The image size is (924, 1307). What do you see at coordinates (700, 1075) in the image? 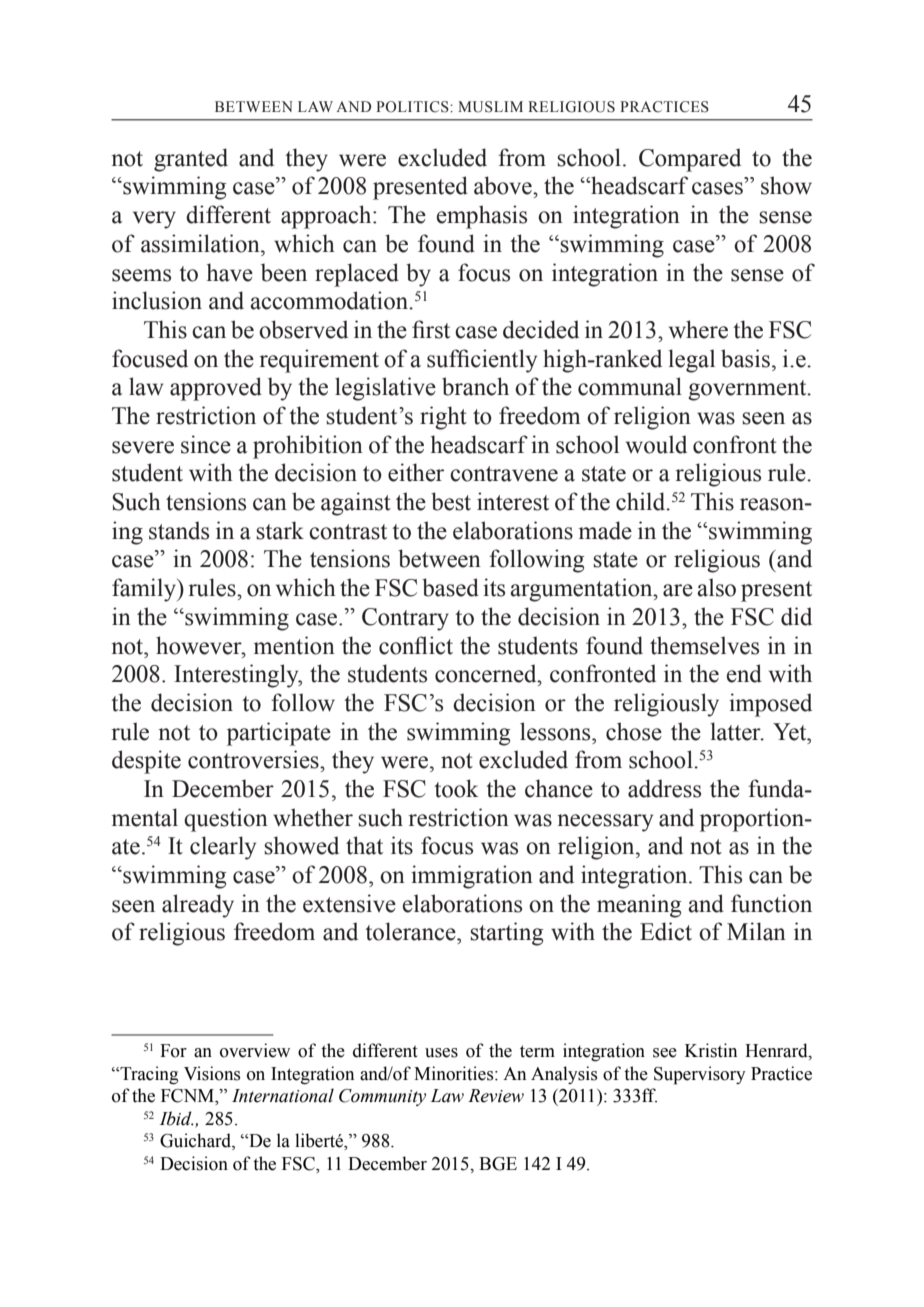
I see `Supervisory` at bounding box center [700, 1075].
